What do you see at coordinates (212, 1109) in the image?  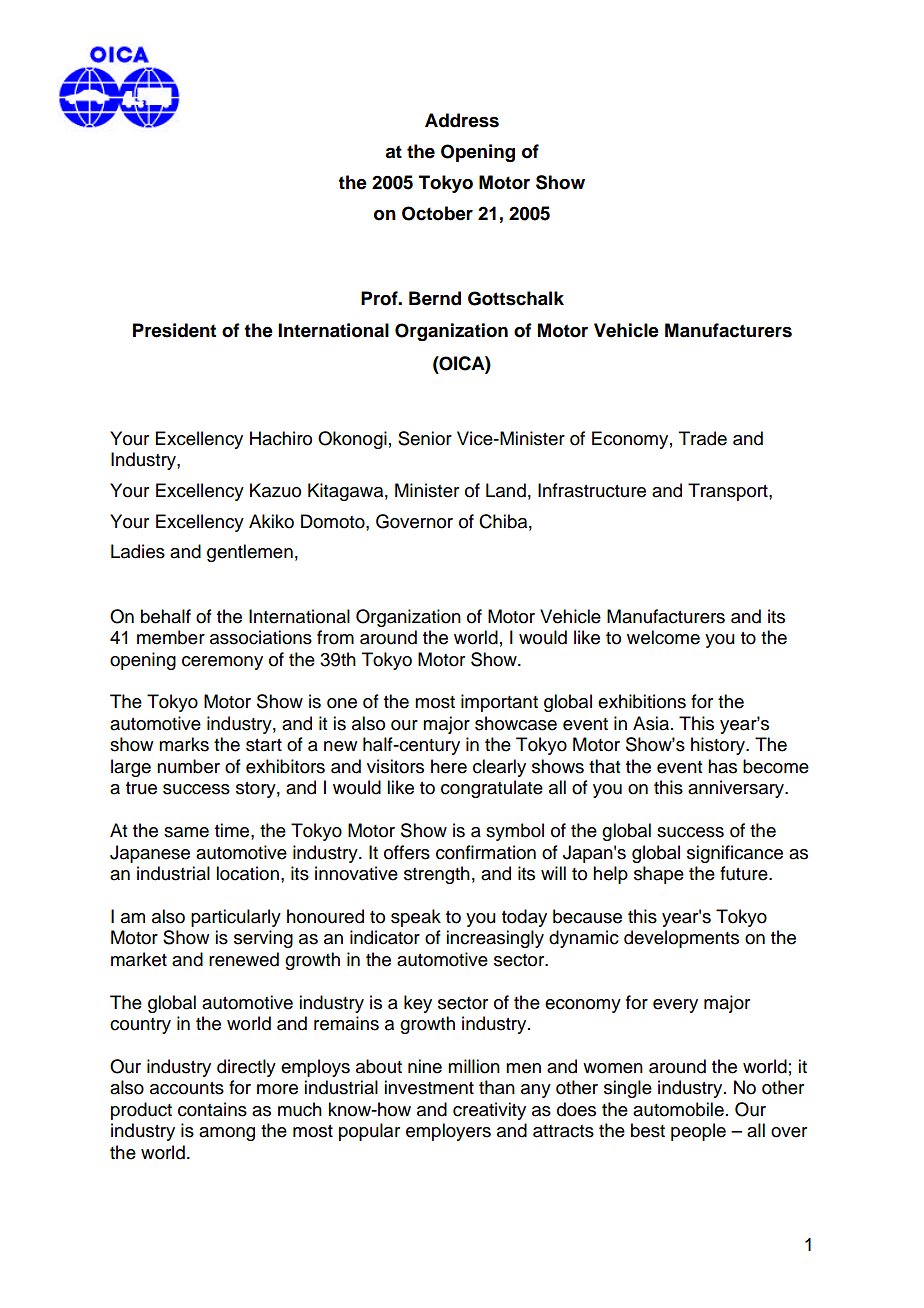 I see `contains` at bounding box center [212, 1109].
